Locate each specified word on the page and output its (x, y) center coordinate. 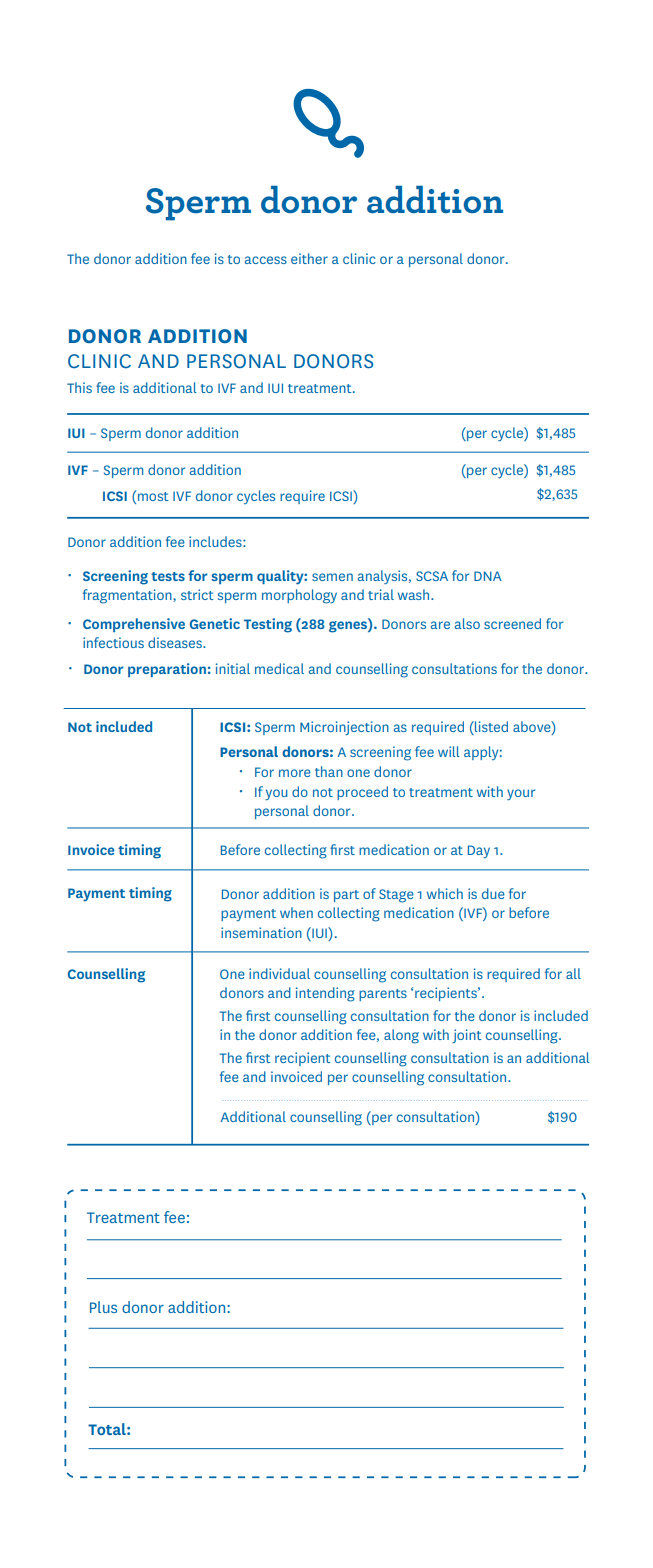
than (329, 771)
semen (332, 577)
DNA (488, 576)
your (521, 794)
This (79, 387)
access (266, 260)
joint (466, 1036)
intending (325, 994)
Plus (103, 1307)
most (153, 496)
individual (279, 973)
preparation (167, 670)
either (309, 258)
